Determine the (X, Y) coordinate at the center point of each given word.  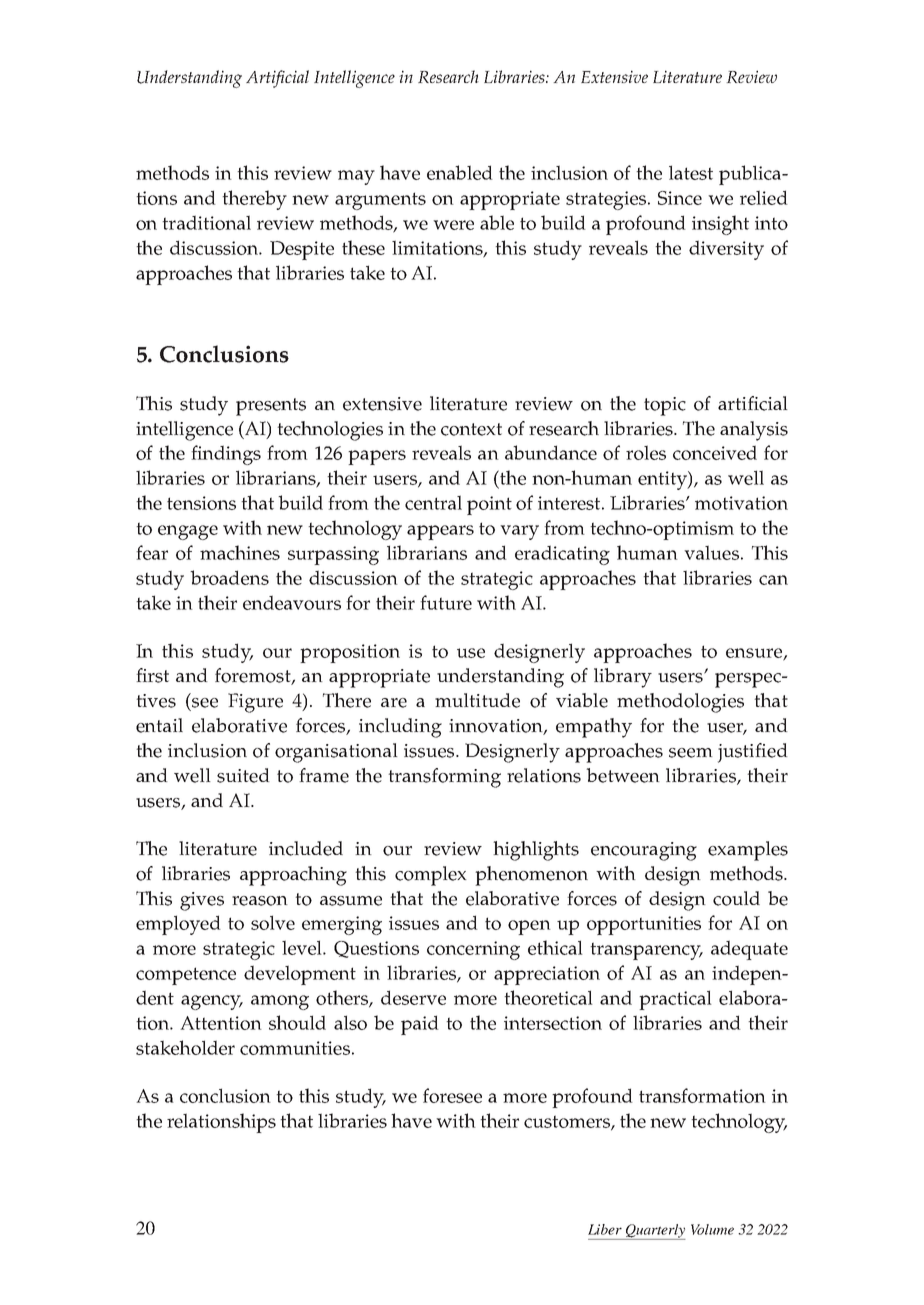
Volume (712, 1229)
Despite (302, 250)
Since (680, 198)
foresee (452, 1095)
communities (295, 1048)
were (453, 225)
